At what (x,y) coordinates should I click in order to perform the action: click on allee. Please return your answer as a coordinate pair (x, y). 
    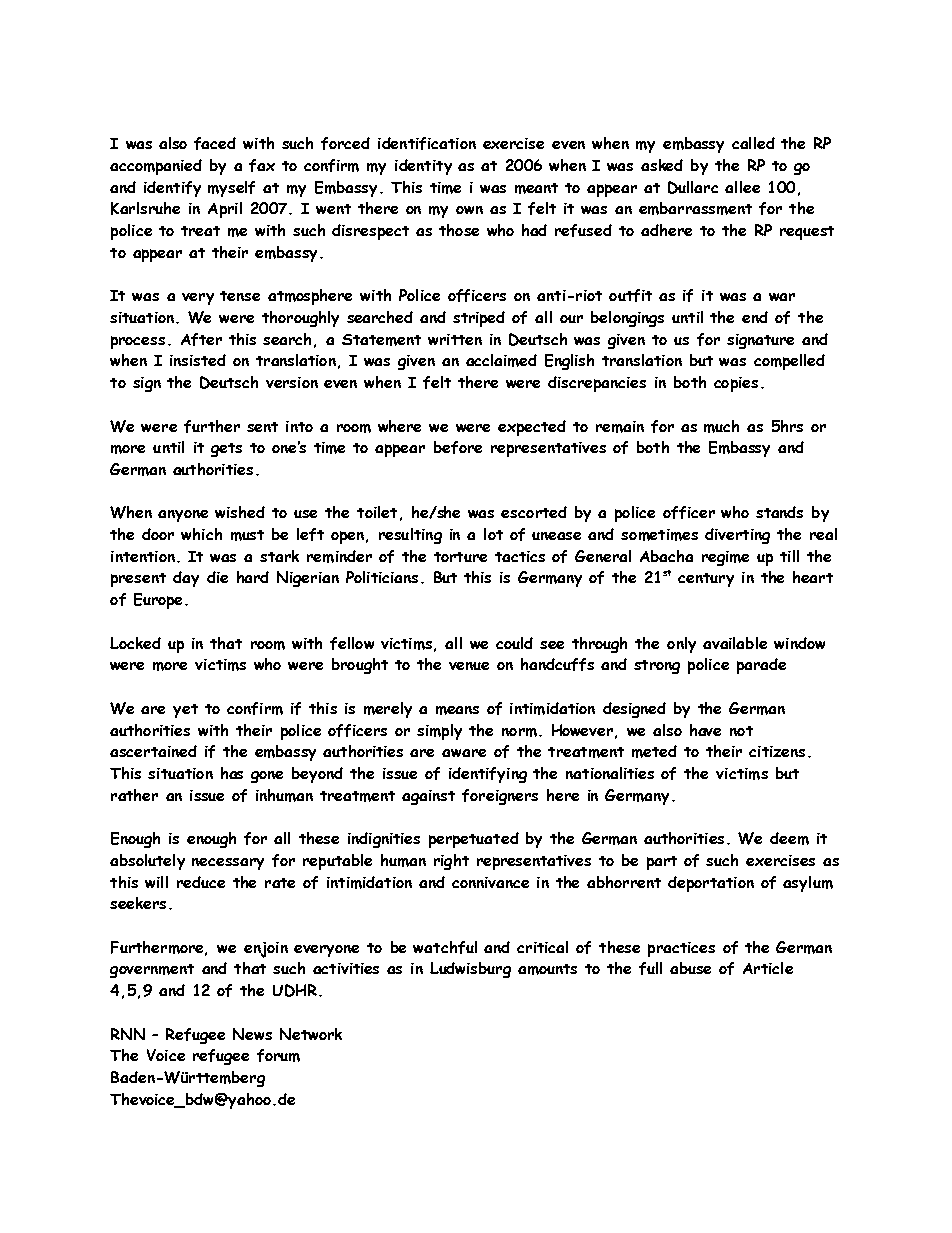
    Looking at the image, I should click on (742, 187).
